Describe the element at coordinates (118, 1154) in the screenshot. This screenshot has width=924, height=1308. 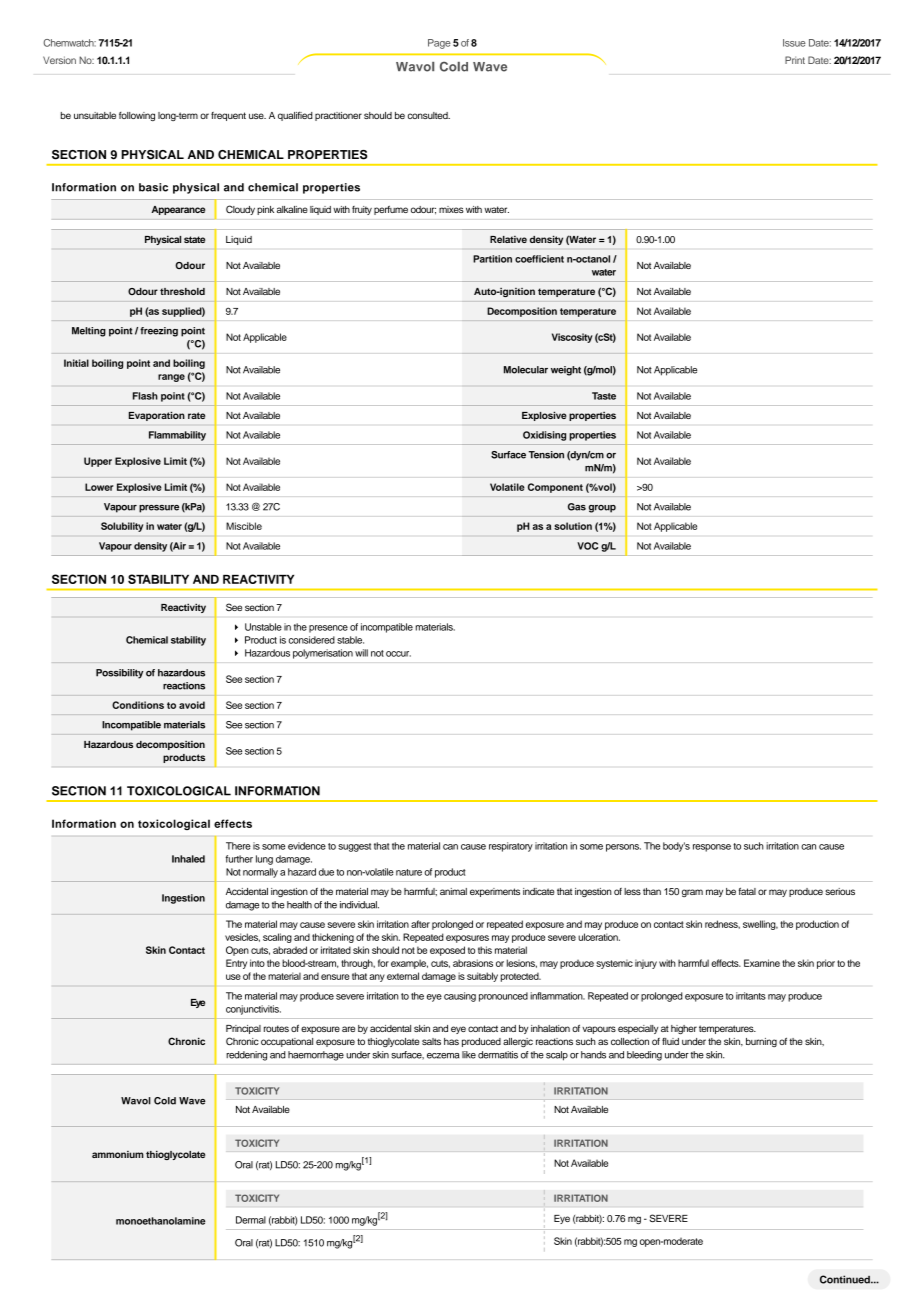
I see `ammonium` at that location.
